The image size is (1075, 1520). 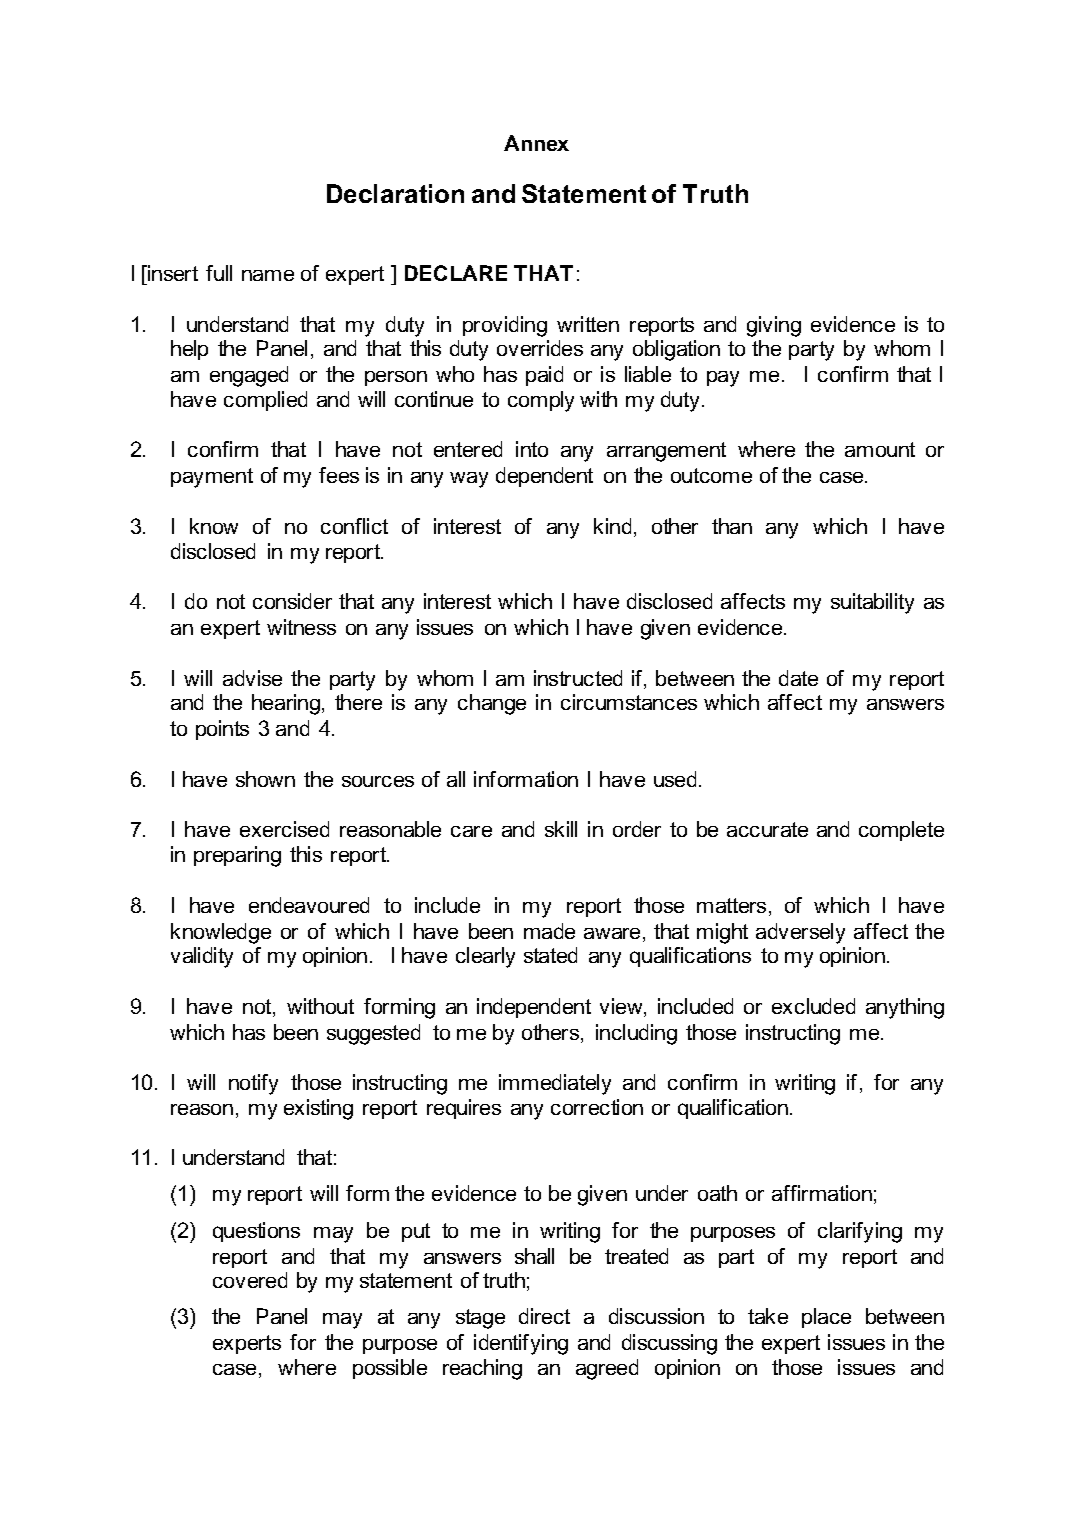 What do you see at coordinates (265, 779) in the page?
I see `shown` at bounding box center [265, 779].
